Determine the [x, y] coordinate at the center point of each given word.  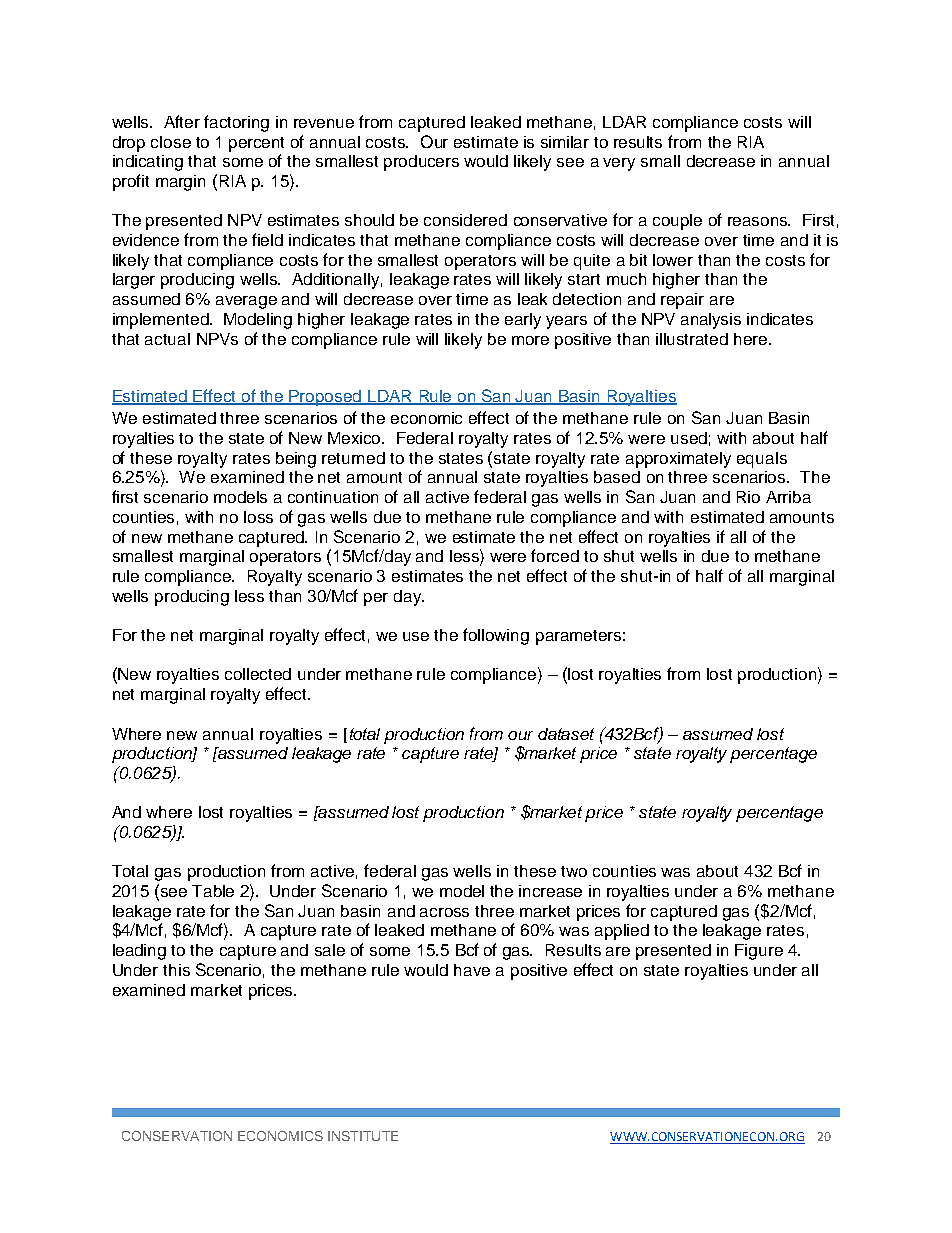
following [496, 636]
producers [421, 163]
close [171, 142]
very [619, 164]
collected [258, 674]
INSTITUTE [363, 1136]
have [472, 970]
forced [555, 555]
